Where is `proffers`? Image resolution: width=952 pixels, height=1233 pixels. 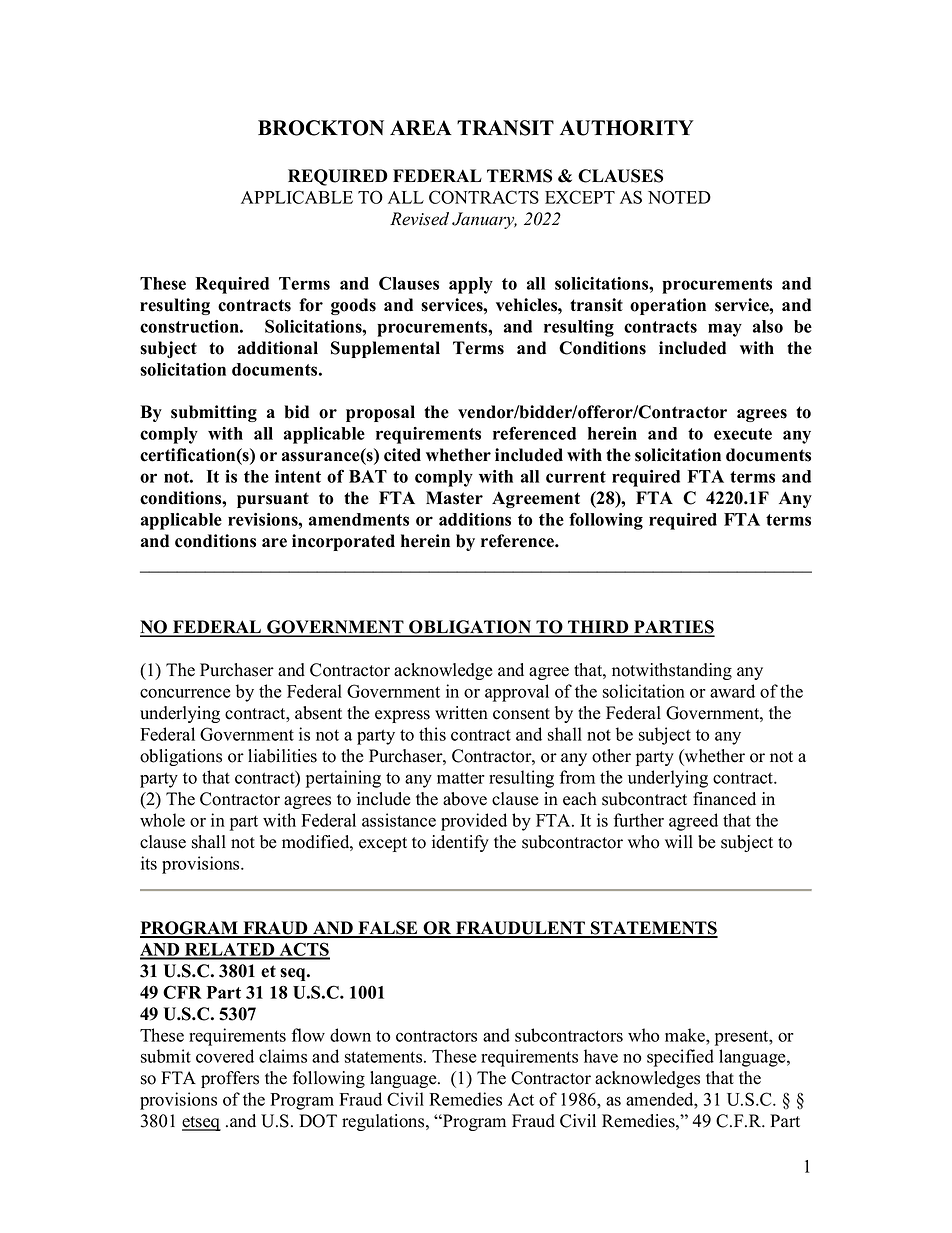
proffers is located at coordinates (230, 1079).
